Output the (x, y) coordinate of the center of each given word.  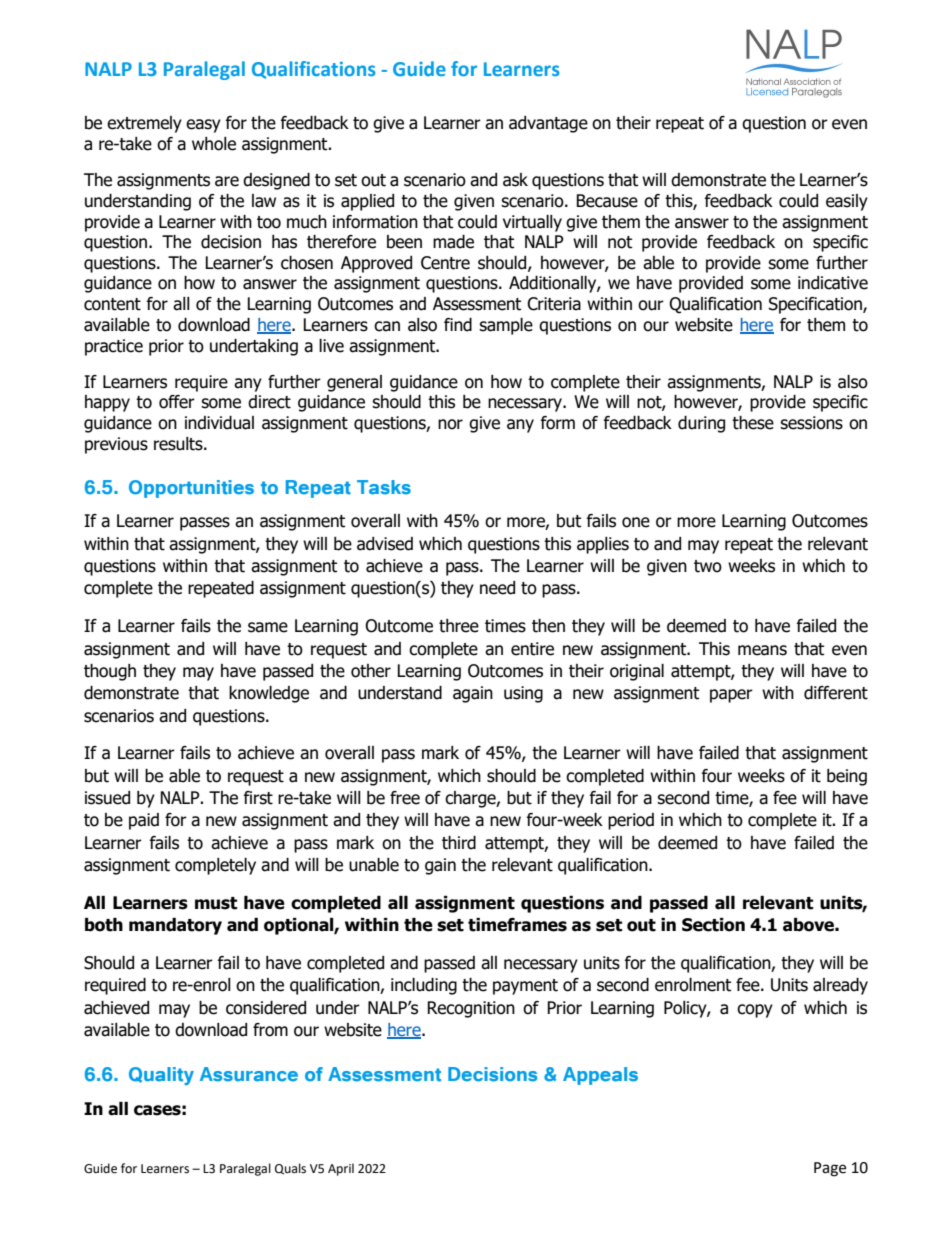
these (753, 423)
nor (450, 424)
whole (214, 144)
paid (144, 821)
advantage (548, 124)
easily (847, 202)
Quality (161, 1076)
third (459, 843)
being (847, 777)
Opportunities (191, 489)
